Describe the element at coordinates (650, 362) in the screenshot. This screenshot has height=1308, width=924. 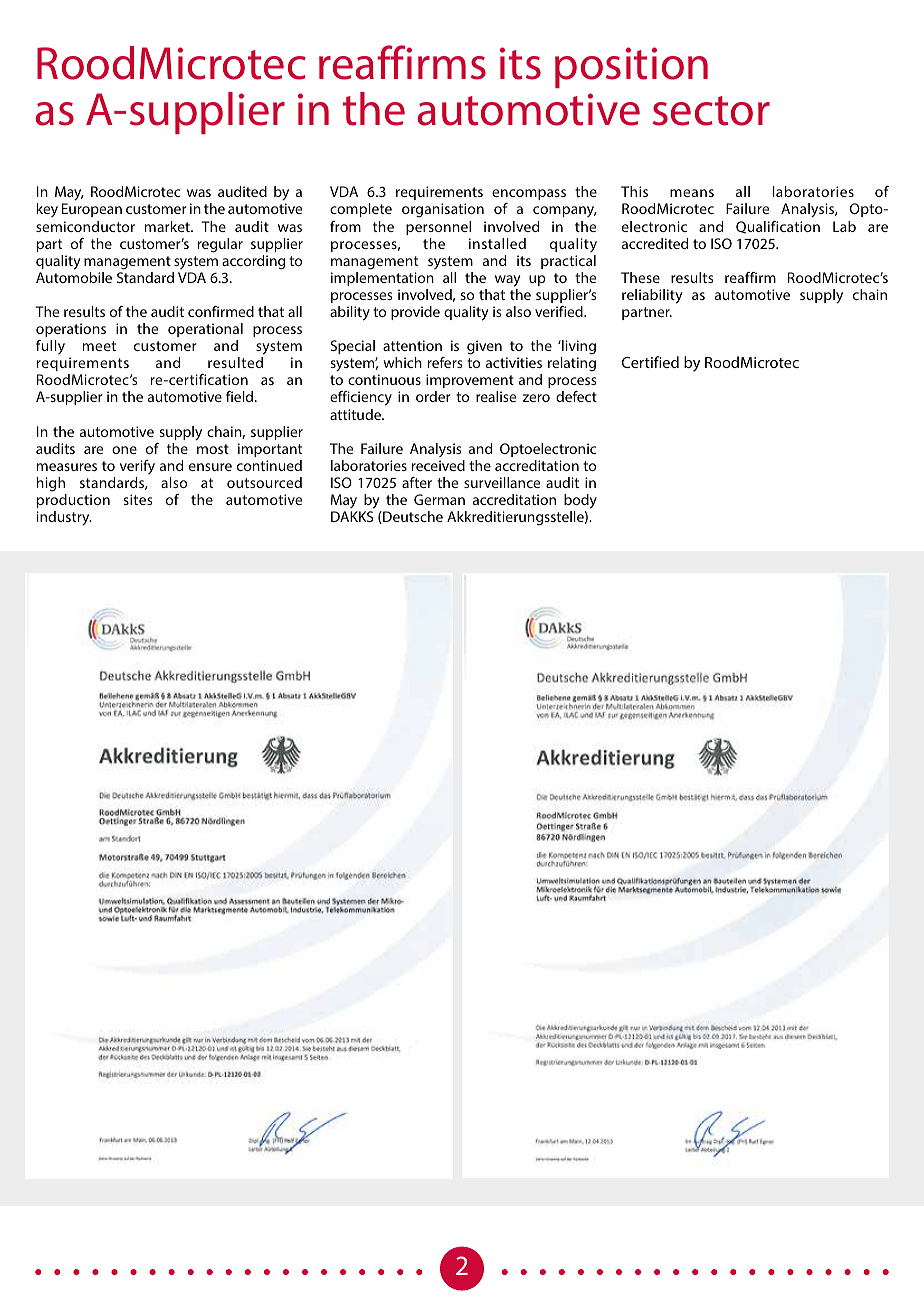
I see `Certified` at that location.
